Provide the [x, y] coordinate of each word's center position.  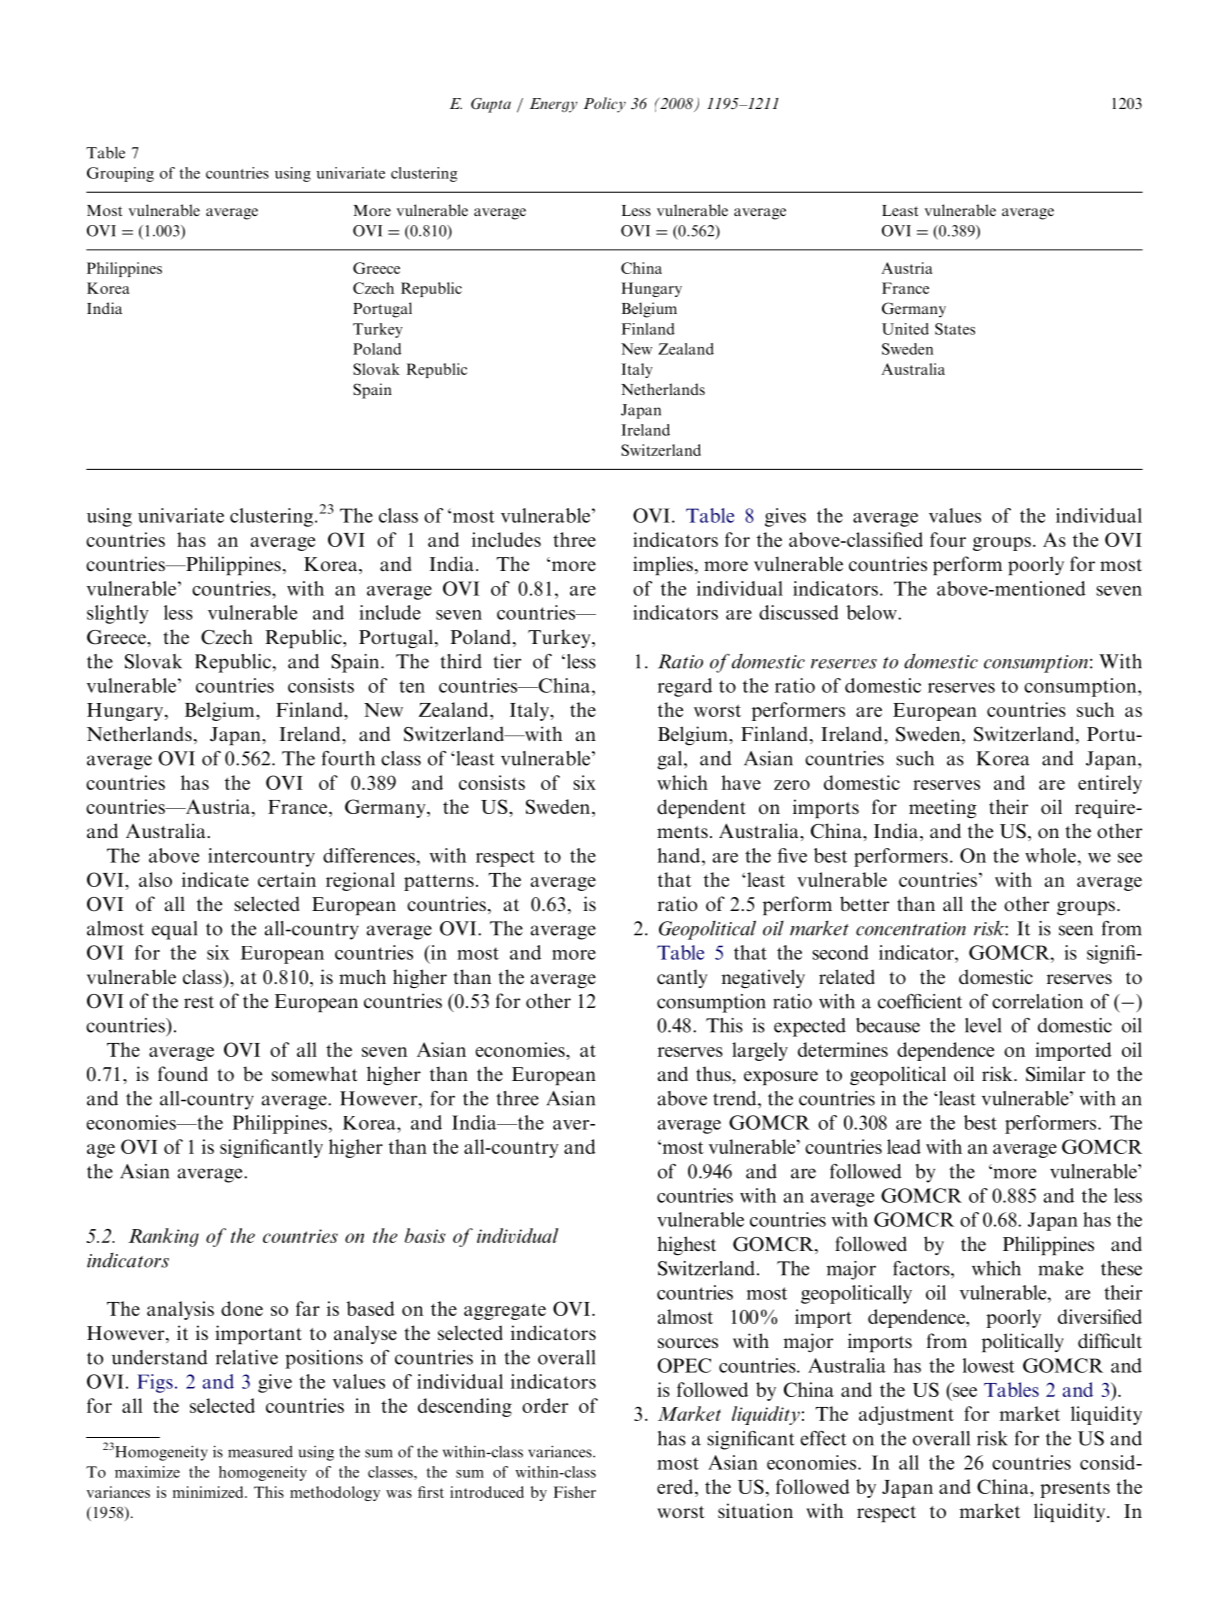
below [873, 612]
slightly [118, 614]
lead [904, 1146]
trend [736, 1098]
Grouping [120, 174]
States [955, 329]
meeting [942, 808]
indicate [215, 879]
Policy [604, 105]
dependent [701, 808]
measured [260, 1452]
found [183, 1074]
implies [663, 565]
